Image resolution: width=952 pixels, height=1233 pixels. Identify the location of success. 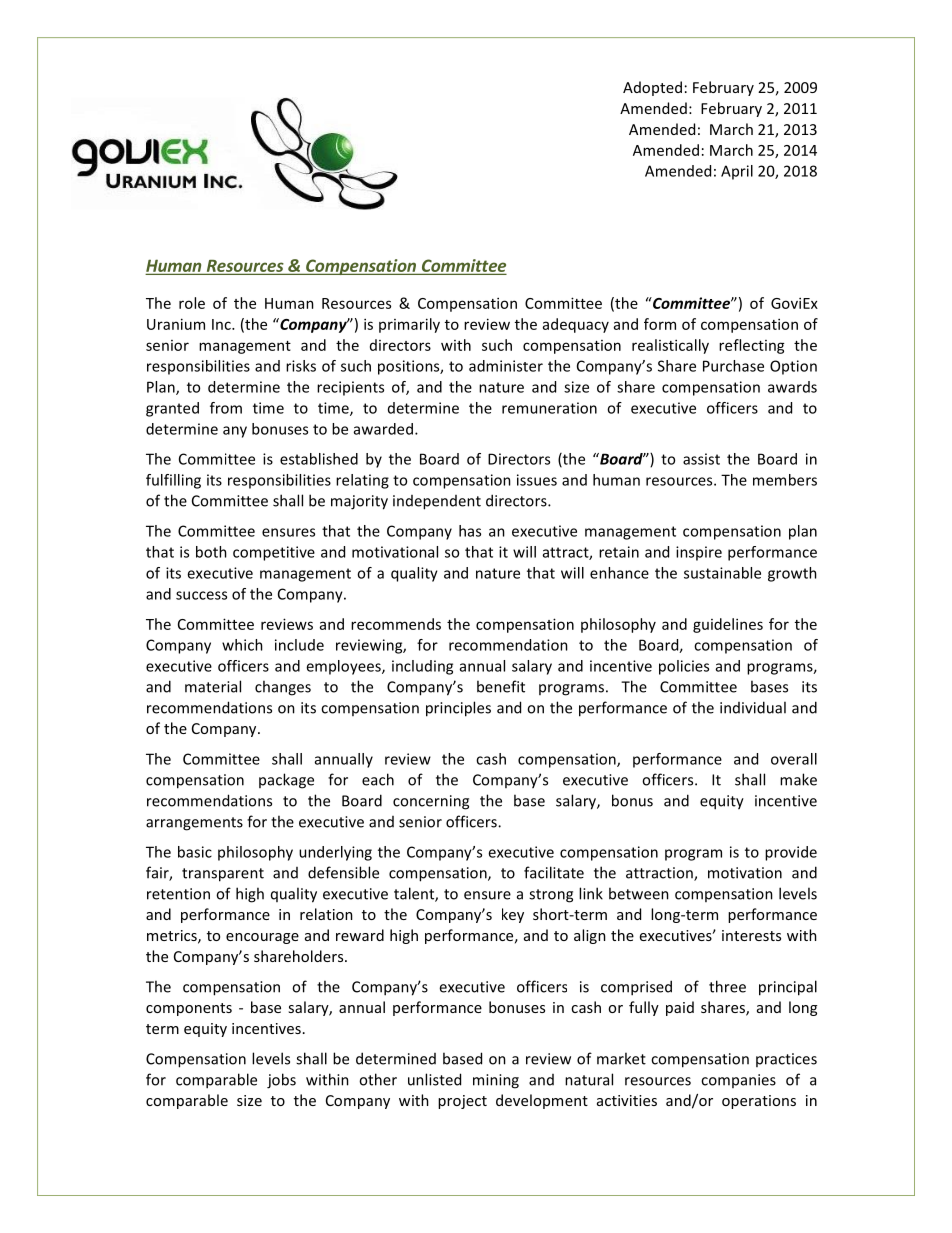
(201, 595).
